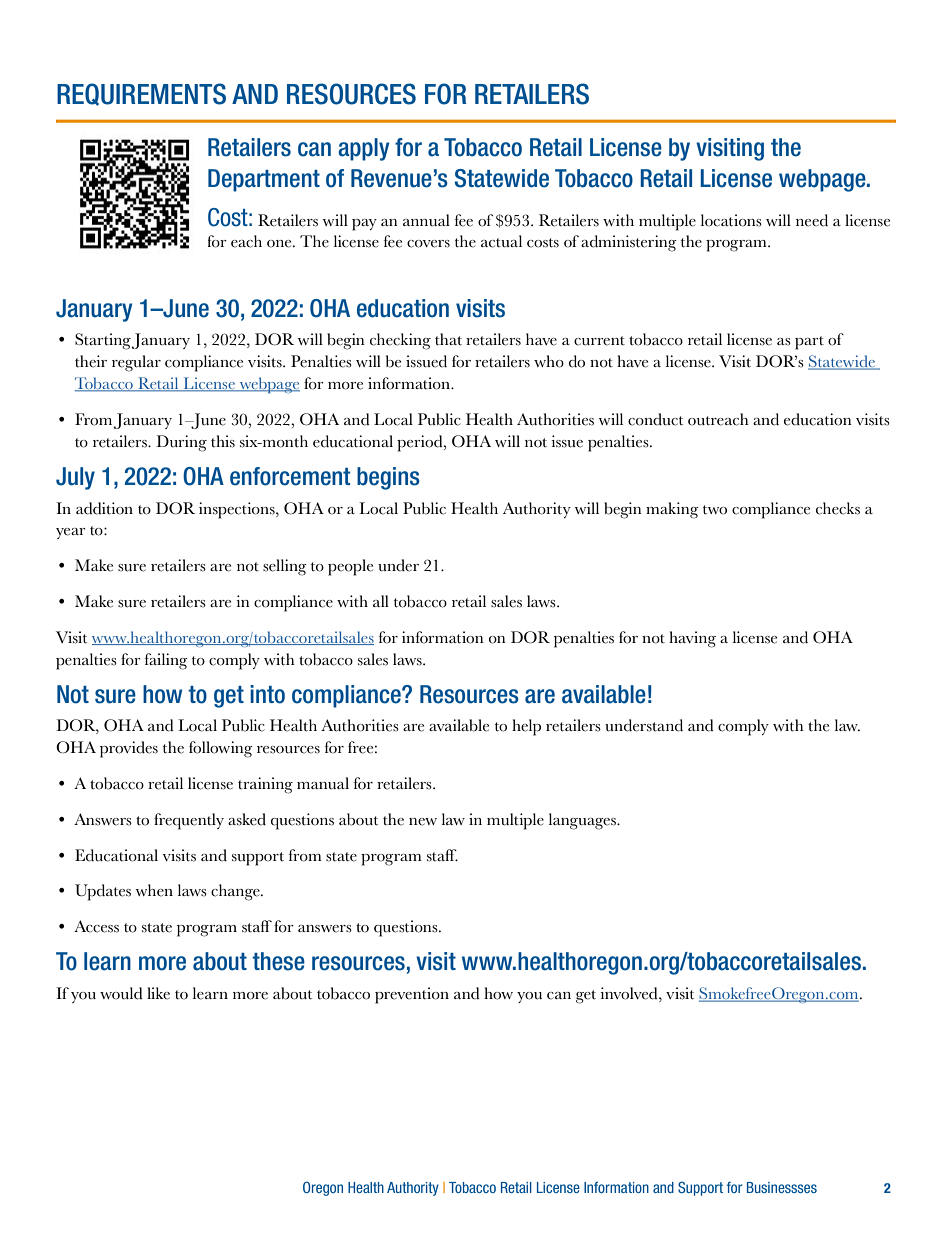  Describe the element at coordinates (363, 149) in the screenshot. I see `apply` at that location.
